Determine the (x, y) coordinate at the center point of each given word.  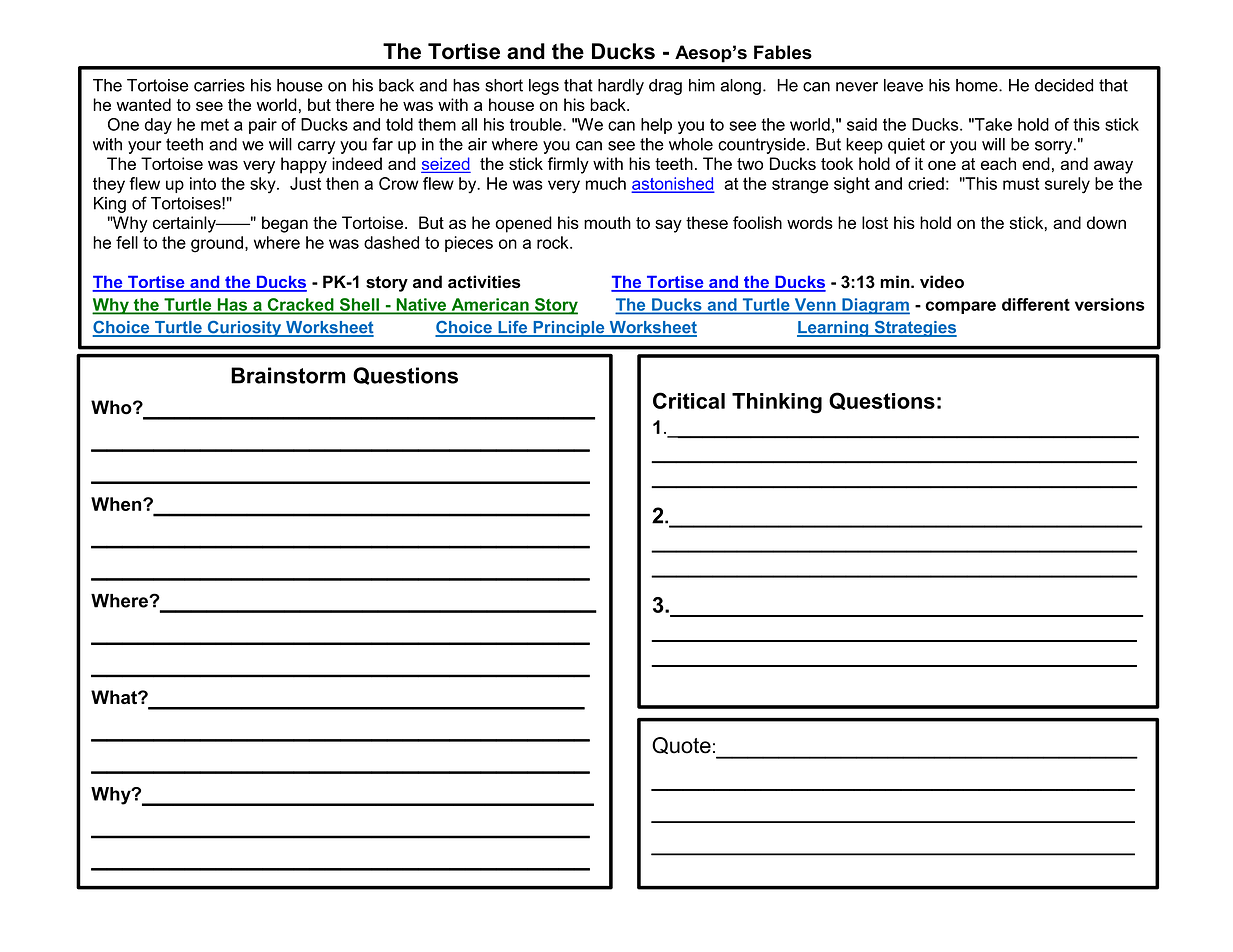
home (978, 85)
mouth (607, 222)
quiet (906, 146)
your (144, 147)
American (490, 305)
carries (219, 85)
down (1106, 222)
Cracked (300, 305)
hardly (621, 87)
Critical (689, 400)
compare (961, 307)
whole (691, 144)
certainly (185, 224)
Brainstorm (288, 375)
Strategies (914, 329)
